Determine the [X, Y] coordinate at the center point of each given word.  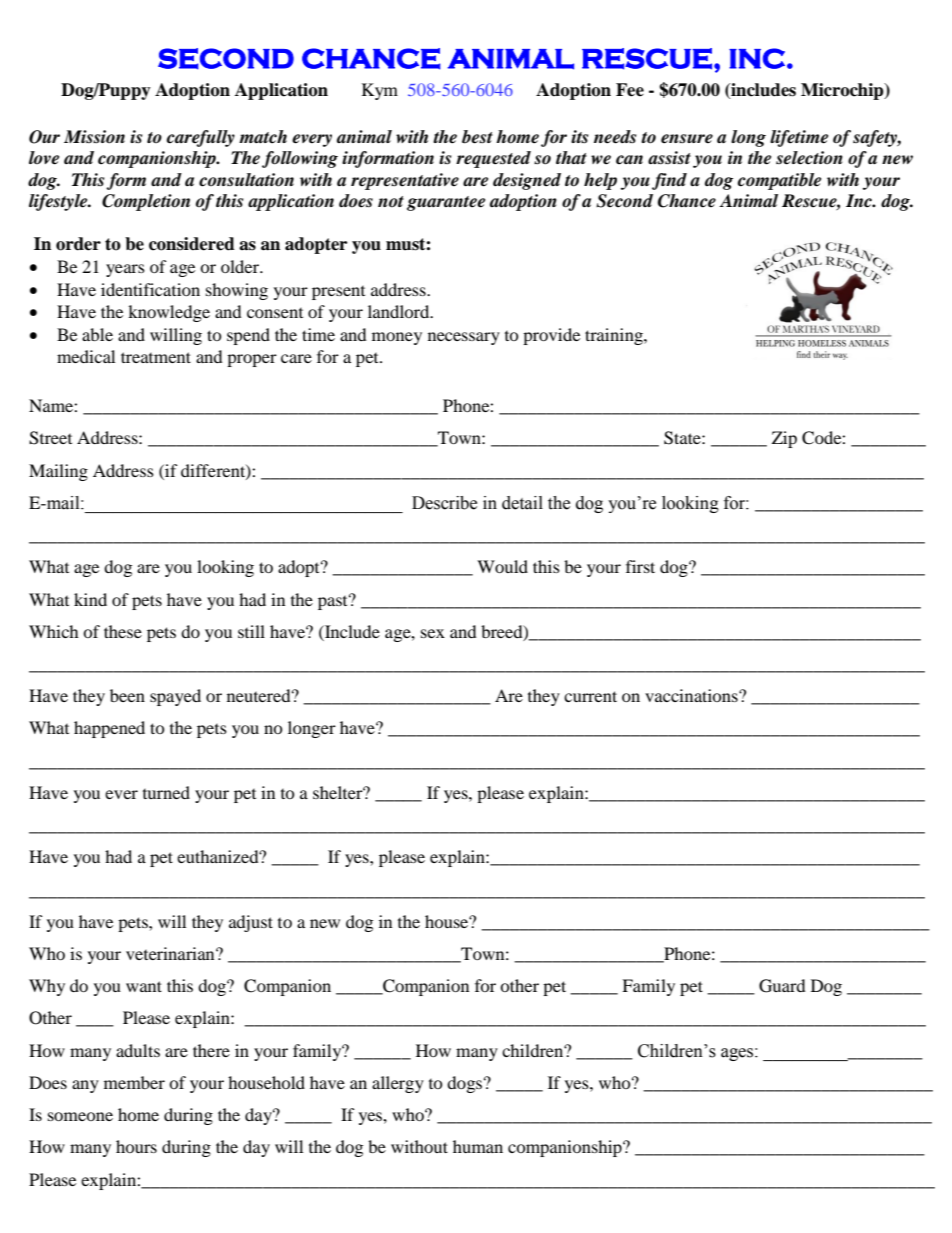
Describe [444, 503]
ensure [687, 139]
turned [166, 792]
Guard [782, 986]
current [590, 696]
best [477, 137]
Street [50, 438]
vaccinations [692, 695]
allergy [398, 1084]
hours [136, 1146]
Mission [94, 137]
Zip [784, 439]
